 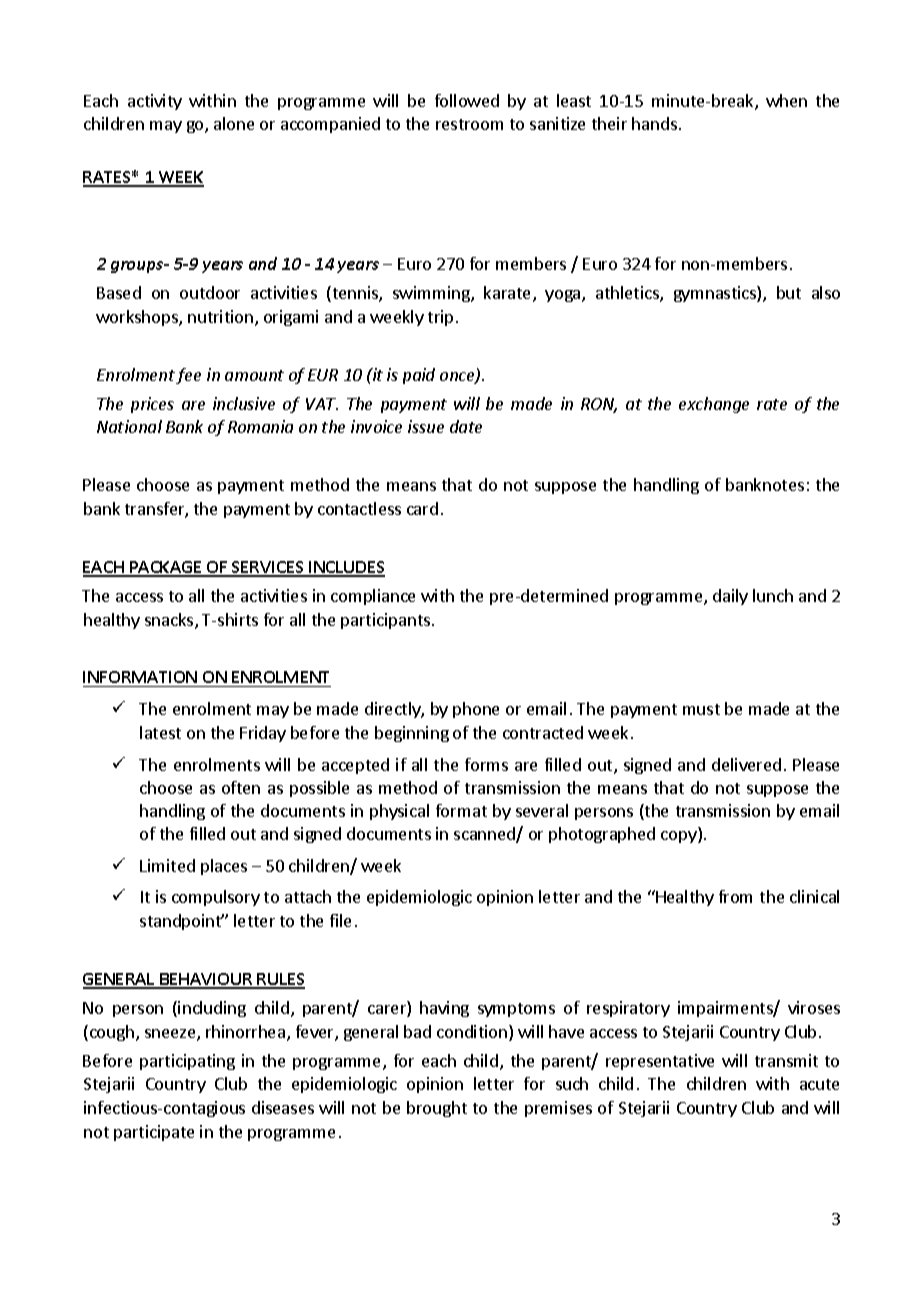 I want to click on when, so click(x=786, y=100).
